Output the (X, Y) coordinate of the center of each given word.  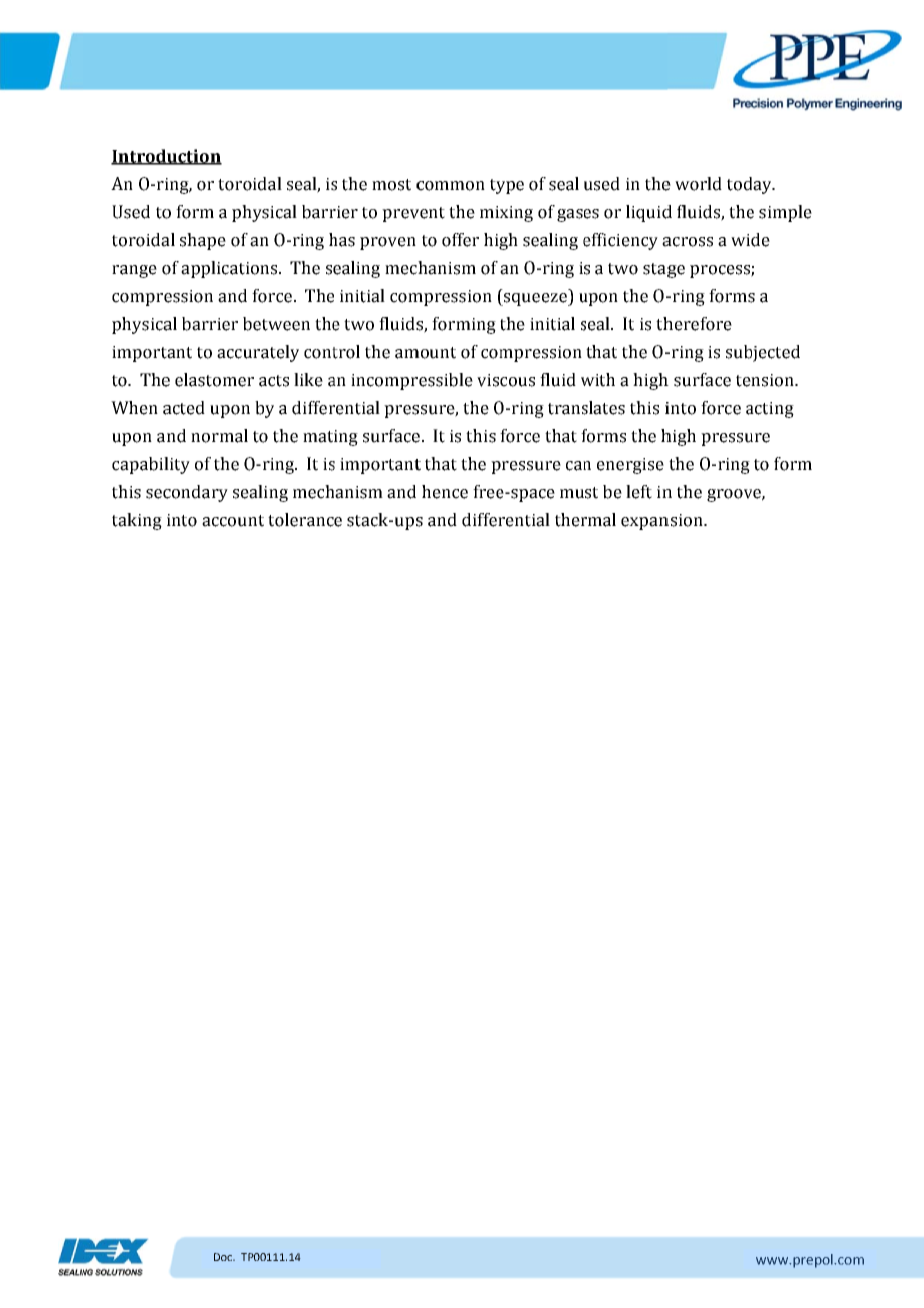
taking (137, 521)
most (391, 185)
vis (488, 380)
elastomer (214, 380)
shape (203, 241)
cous (517, 382)
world (698, 184)
